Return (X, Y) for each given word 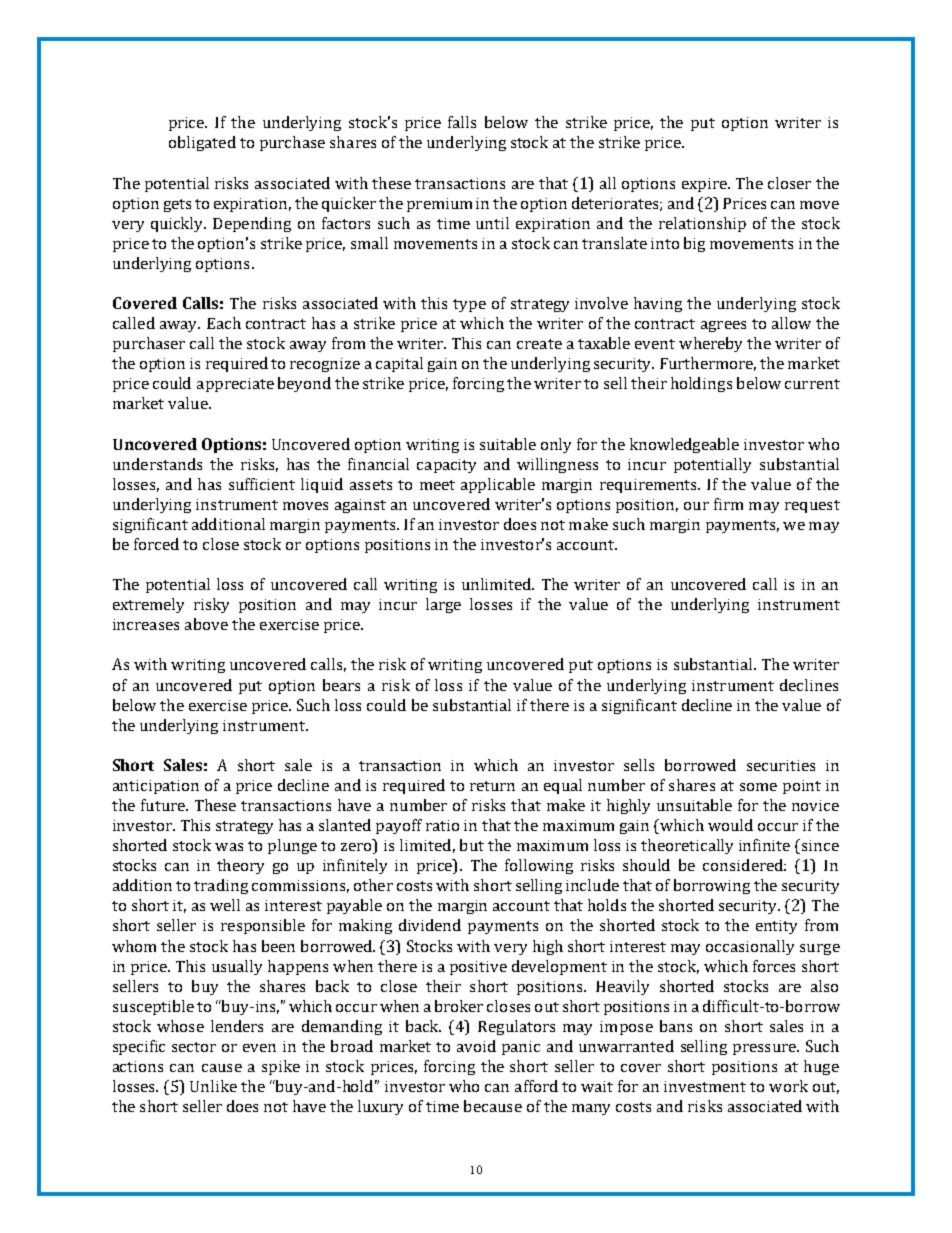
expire (705, 185)
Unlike (213, 1086)
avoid (476, 1046)
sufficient (262, 484)
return (492, 786)
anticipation (156, 787)
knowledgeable (684, 445)
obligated (202, 143)
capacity (446, 466)
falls (462, 122)
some (758, 787)
